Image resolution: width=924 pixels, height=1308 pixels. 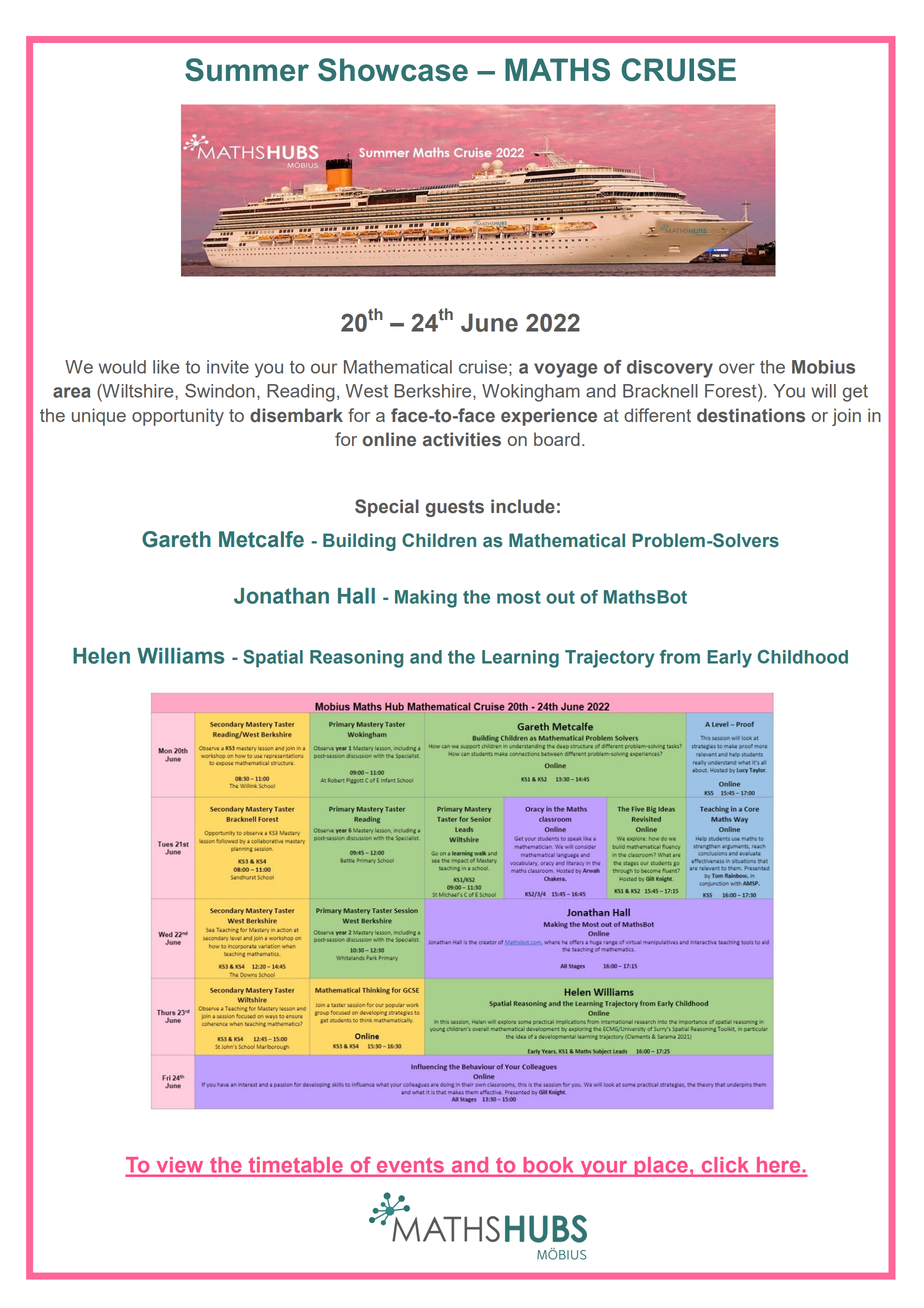 I want to click on events, so click(x=410, y=1165).
